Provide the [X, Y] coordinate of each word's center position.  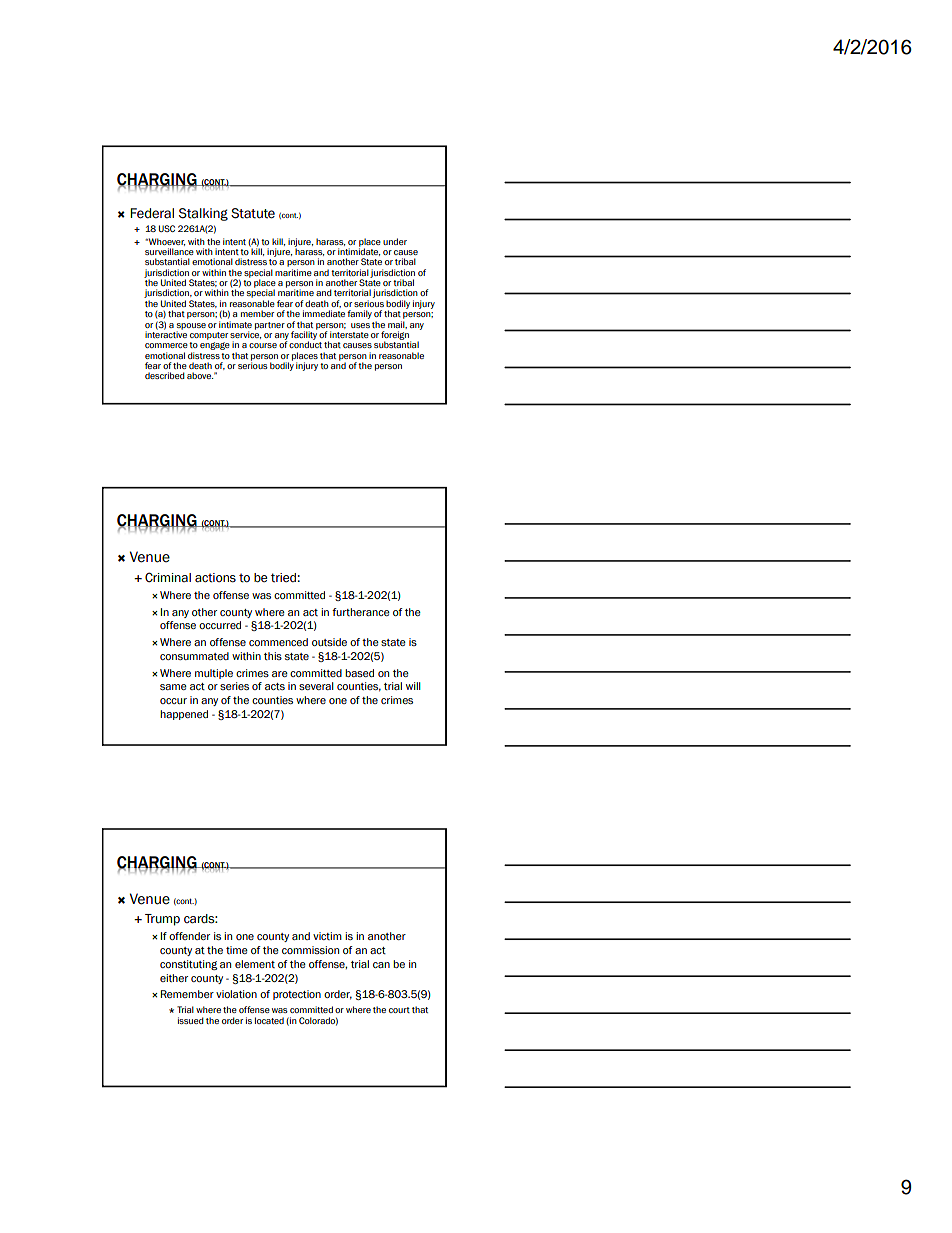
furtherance [361, 612]
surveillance [169, 251]
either [174, 978]
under [395, 241]
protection [297, 995]
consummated [194, 656]
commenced [278, 642]
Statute [253, 213]
